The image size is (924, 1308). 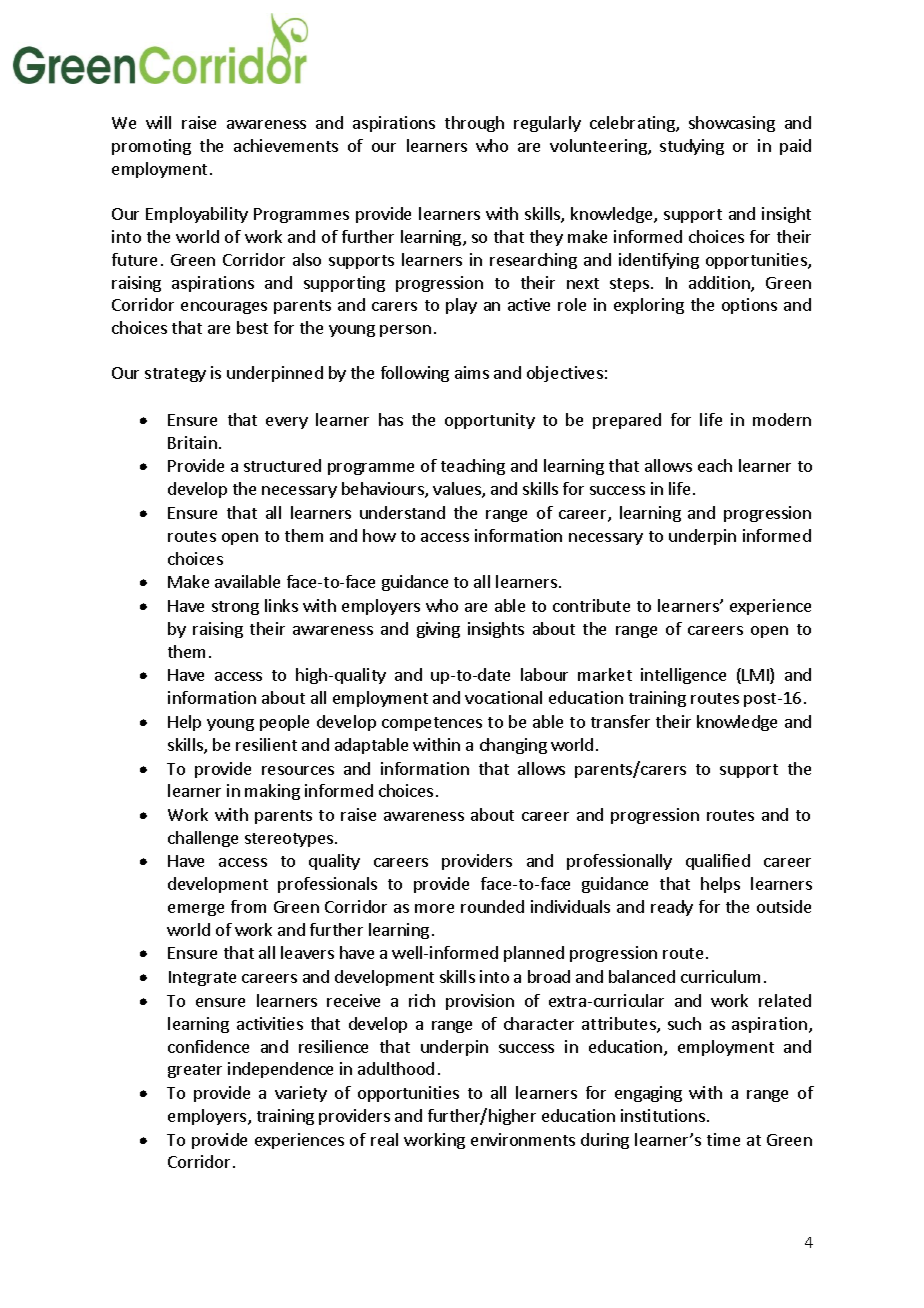 I want to click on intelligence, so click(x=683, y=676).
